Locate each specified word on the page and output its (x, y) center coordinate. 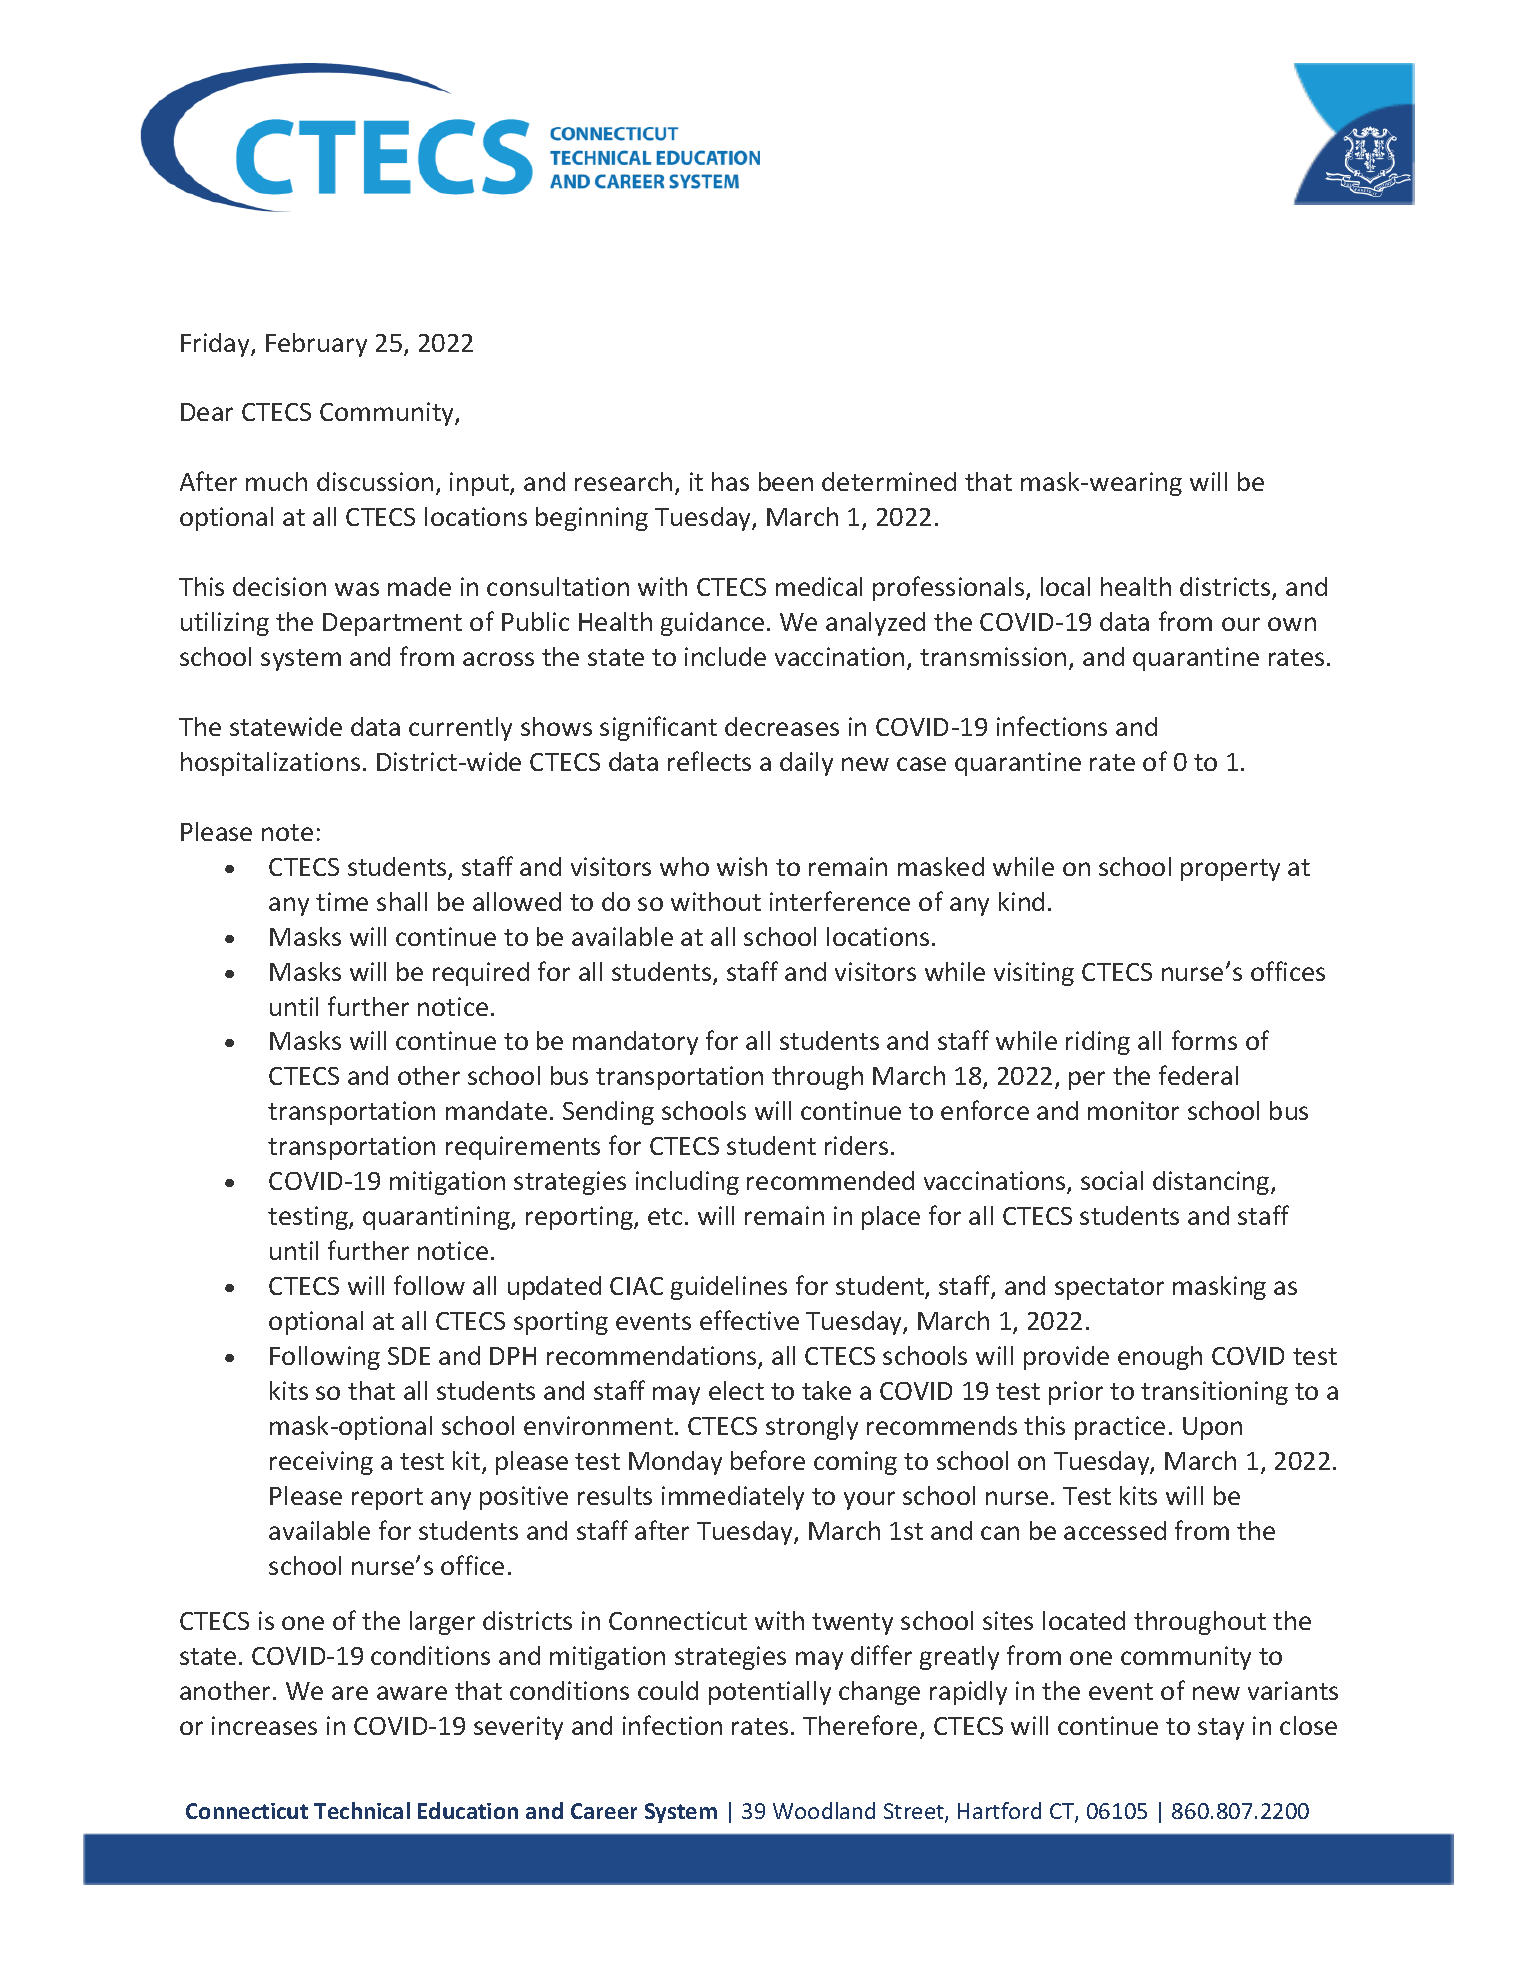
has (730, 481)
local (1065, 586)
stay (1221, 1729)
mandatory (635, 1043)
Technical (362, 1810)
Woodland (824, 1810)
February (316, 345)
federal (1198, 1075)
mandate (496, 1110)
